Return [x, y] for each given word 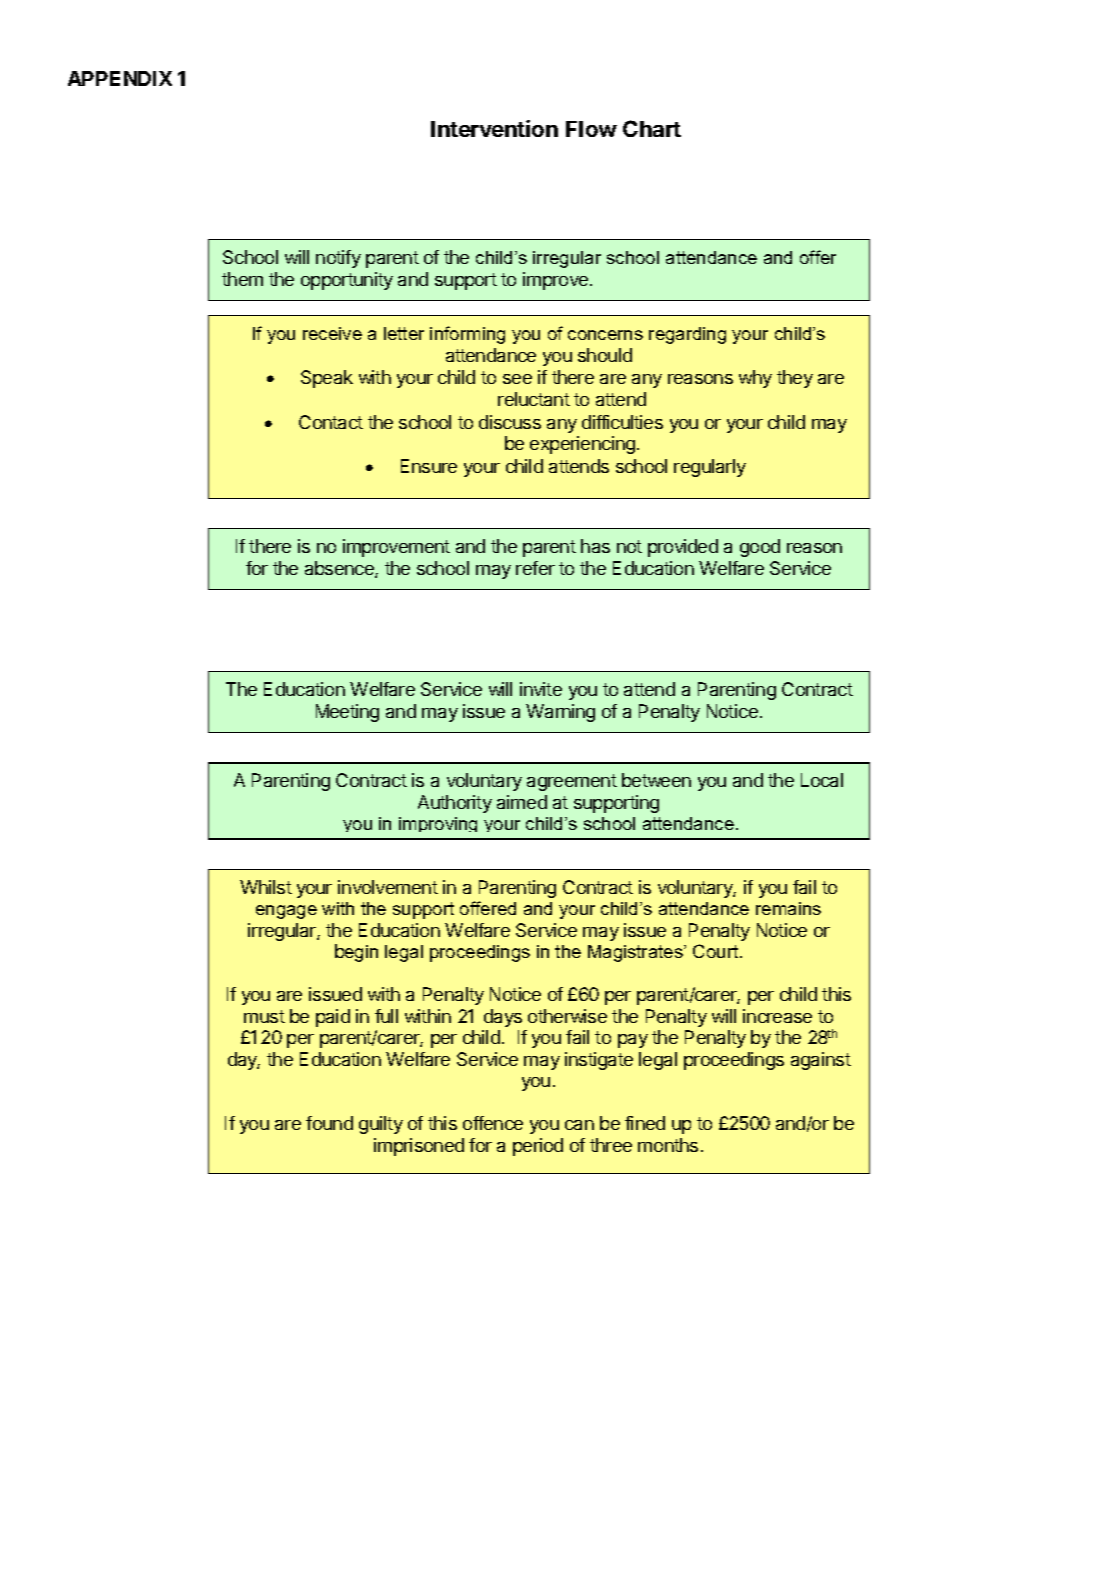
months [668, 1145]
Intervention [494, 128]
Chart [652, 128]
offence [493, 1123]
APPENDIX [120, 78]
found [329, 1123]
